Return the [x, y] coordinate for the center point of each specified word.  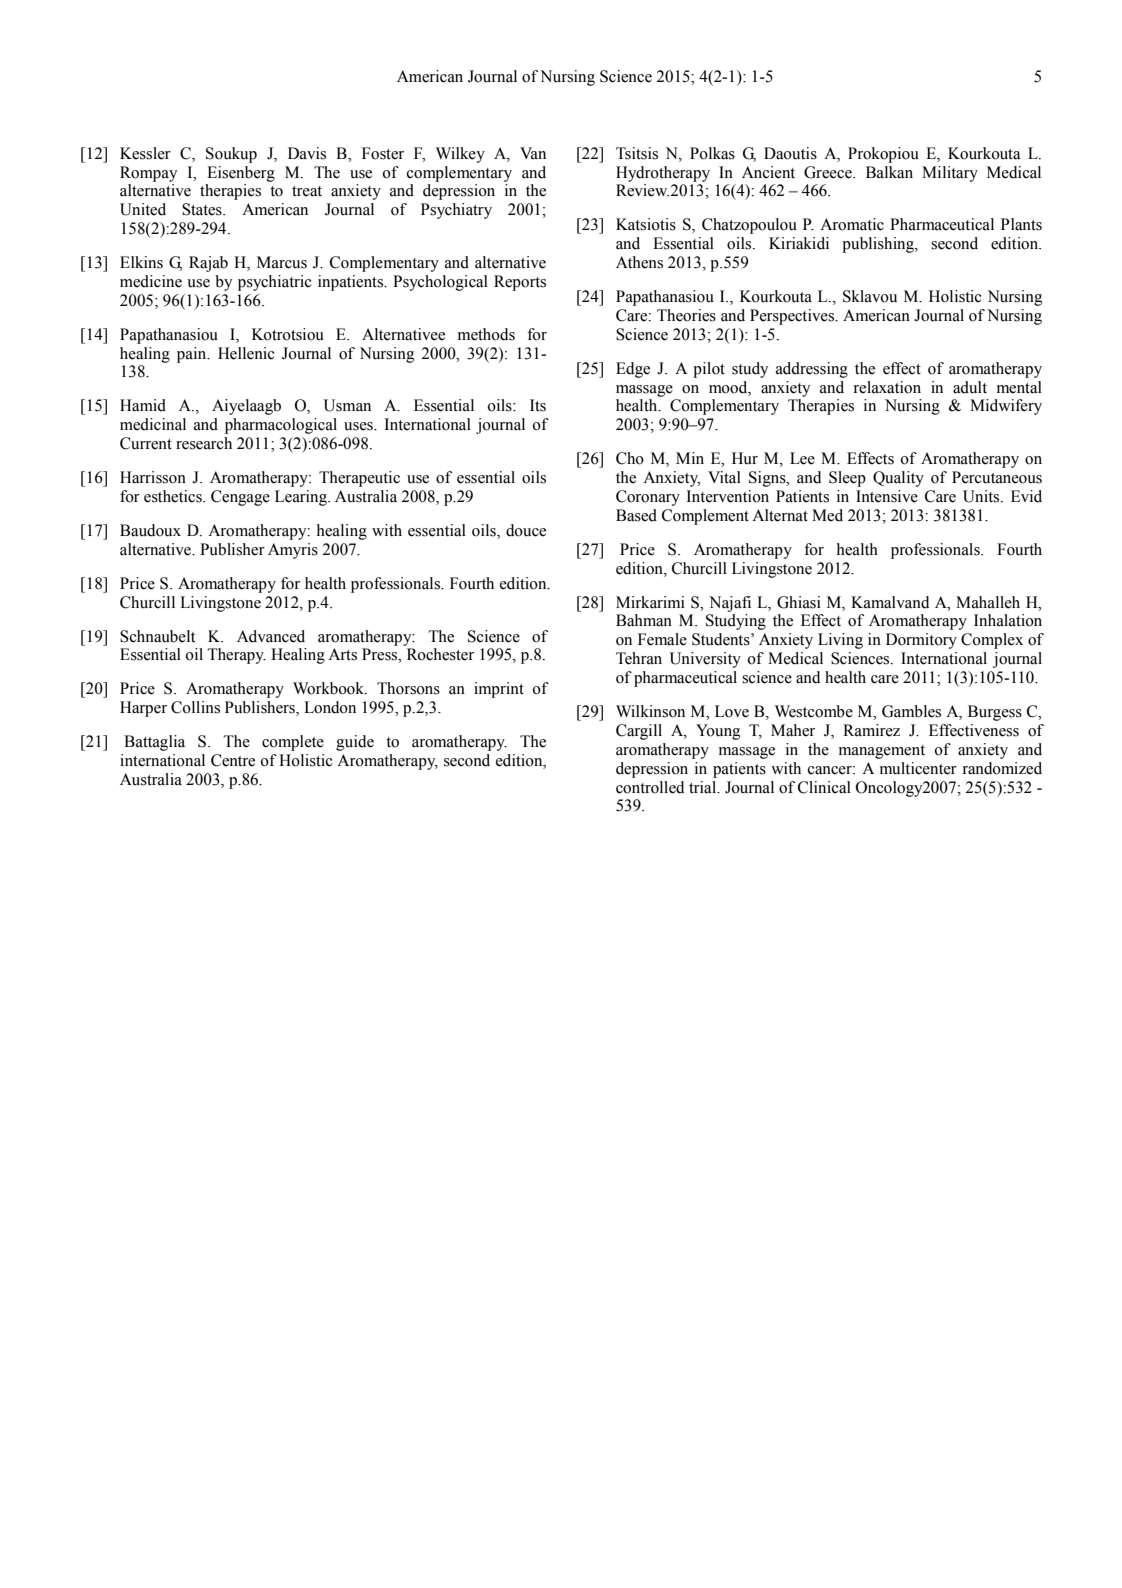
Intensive [887, 496]
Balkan [889, 172]
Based [636, 515]
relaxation [887, 387]
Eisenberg [241, 174]
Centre [233, 760]
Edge [633, 370]
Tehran [639, 658]
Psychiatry [456, 211]
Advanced [271, 636]
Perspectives [793, 317]
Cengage [240, 498]
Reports [520, 283]
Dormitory [921, 641]
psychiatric [275, 283]
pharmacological [281, 426]
